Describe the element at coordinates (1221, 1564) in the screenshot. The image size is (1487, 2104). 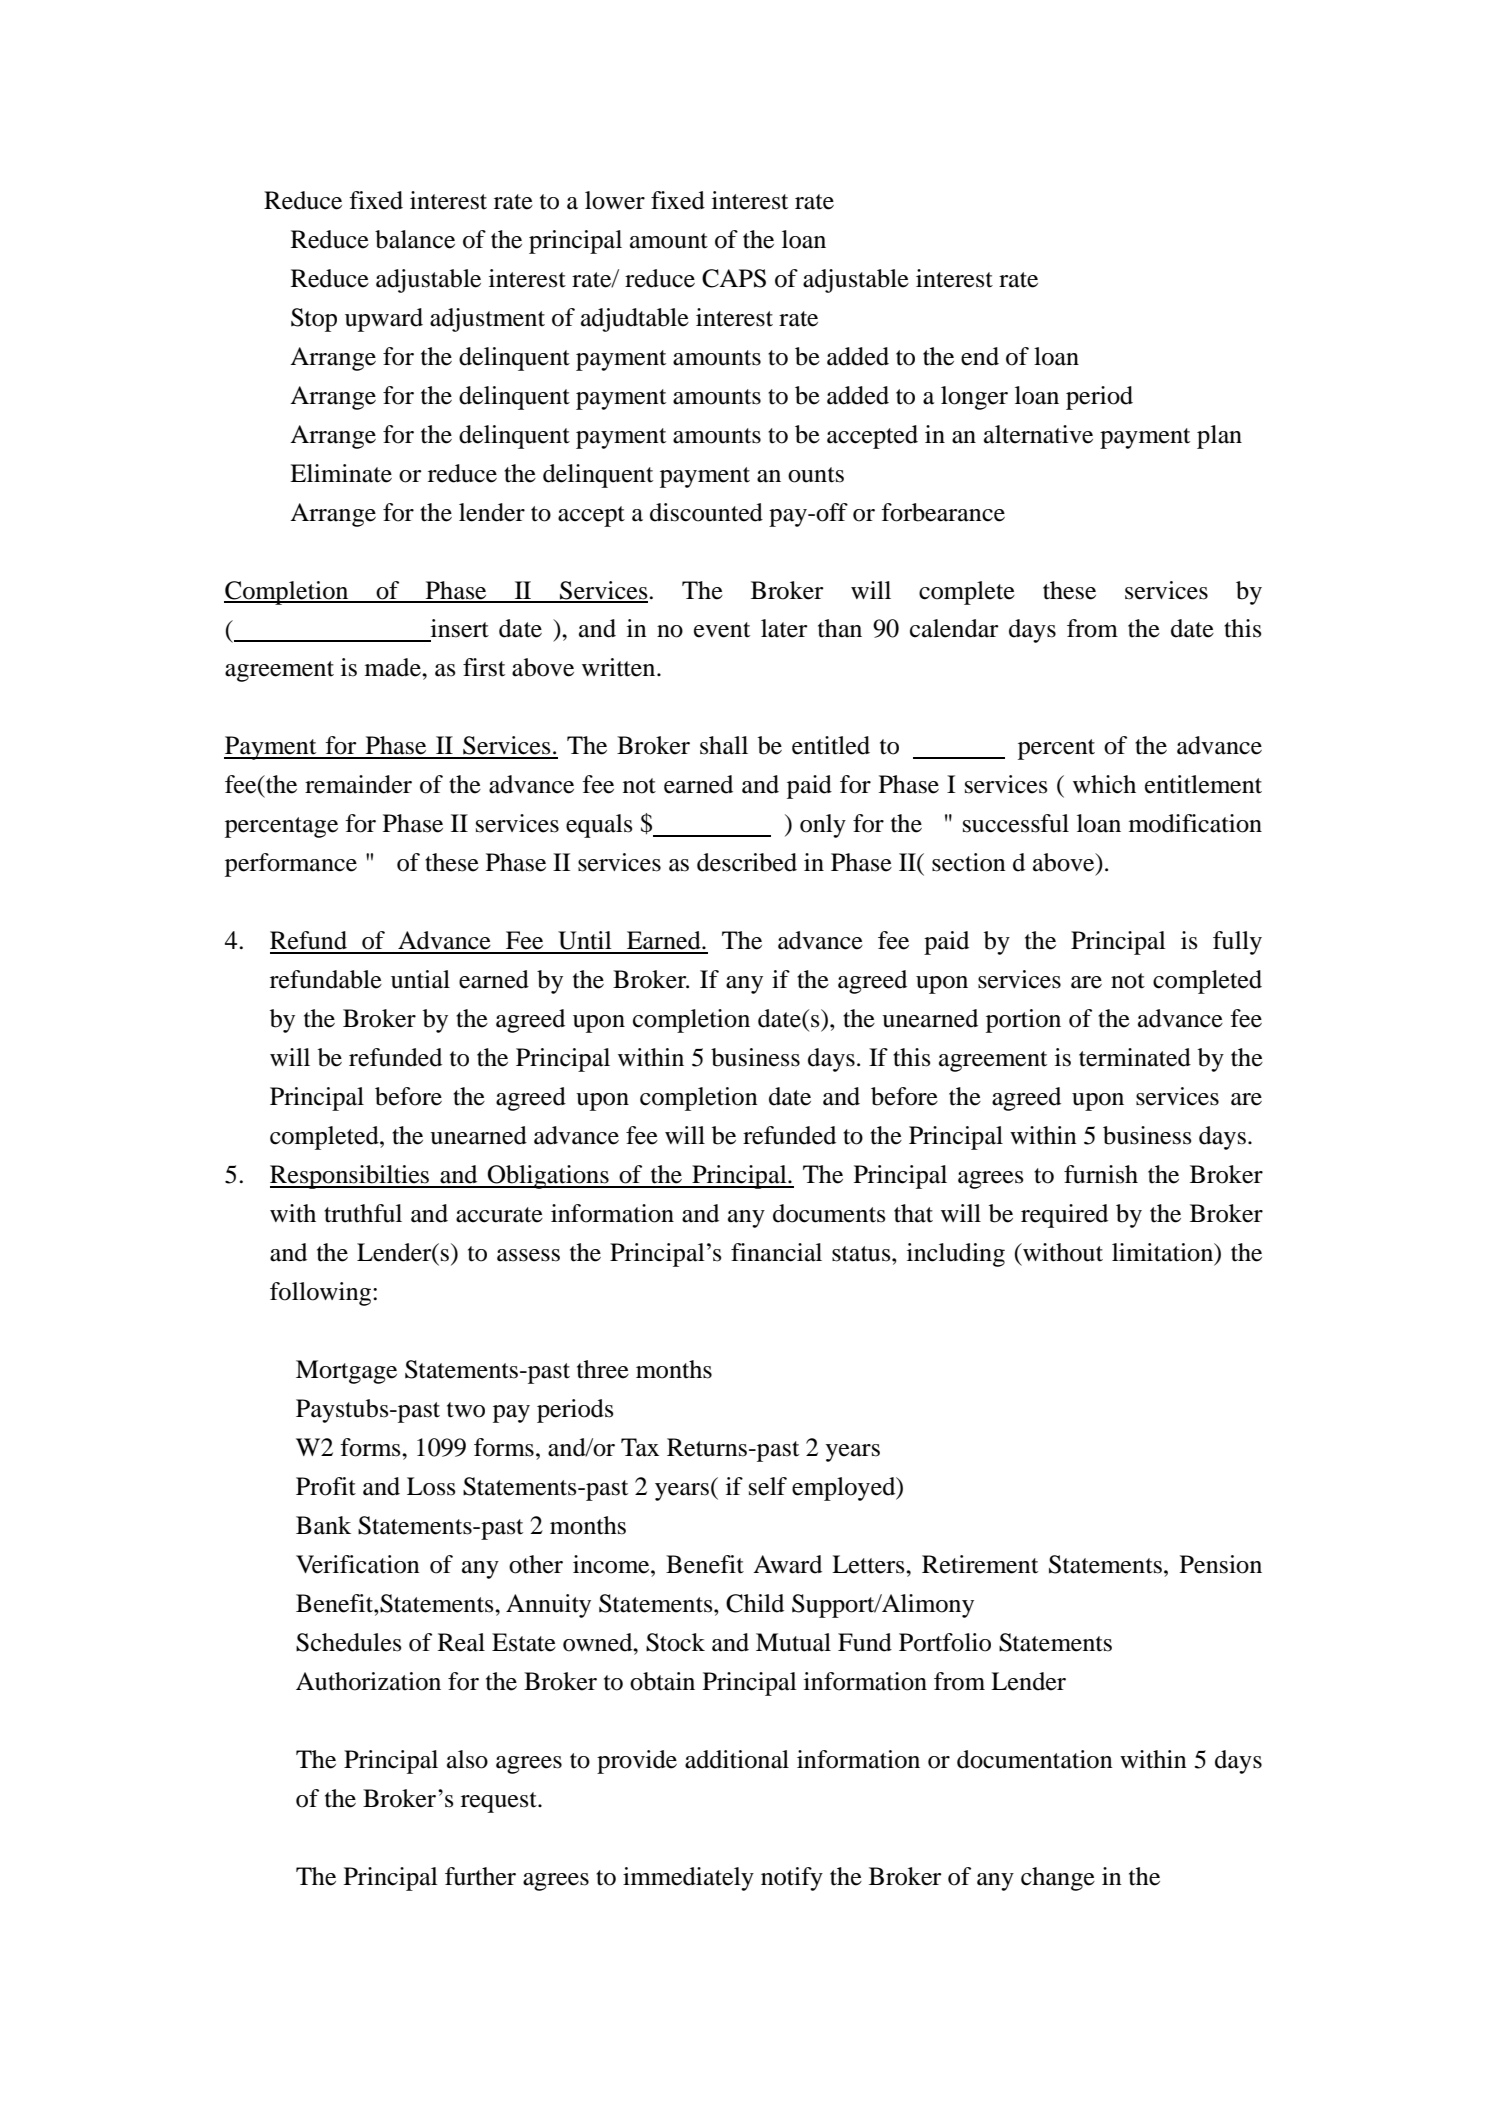
I see `Pension` at that location.
